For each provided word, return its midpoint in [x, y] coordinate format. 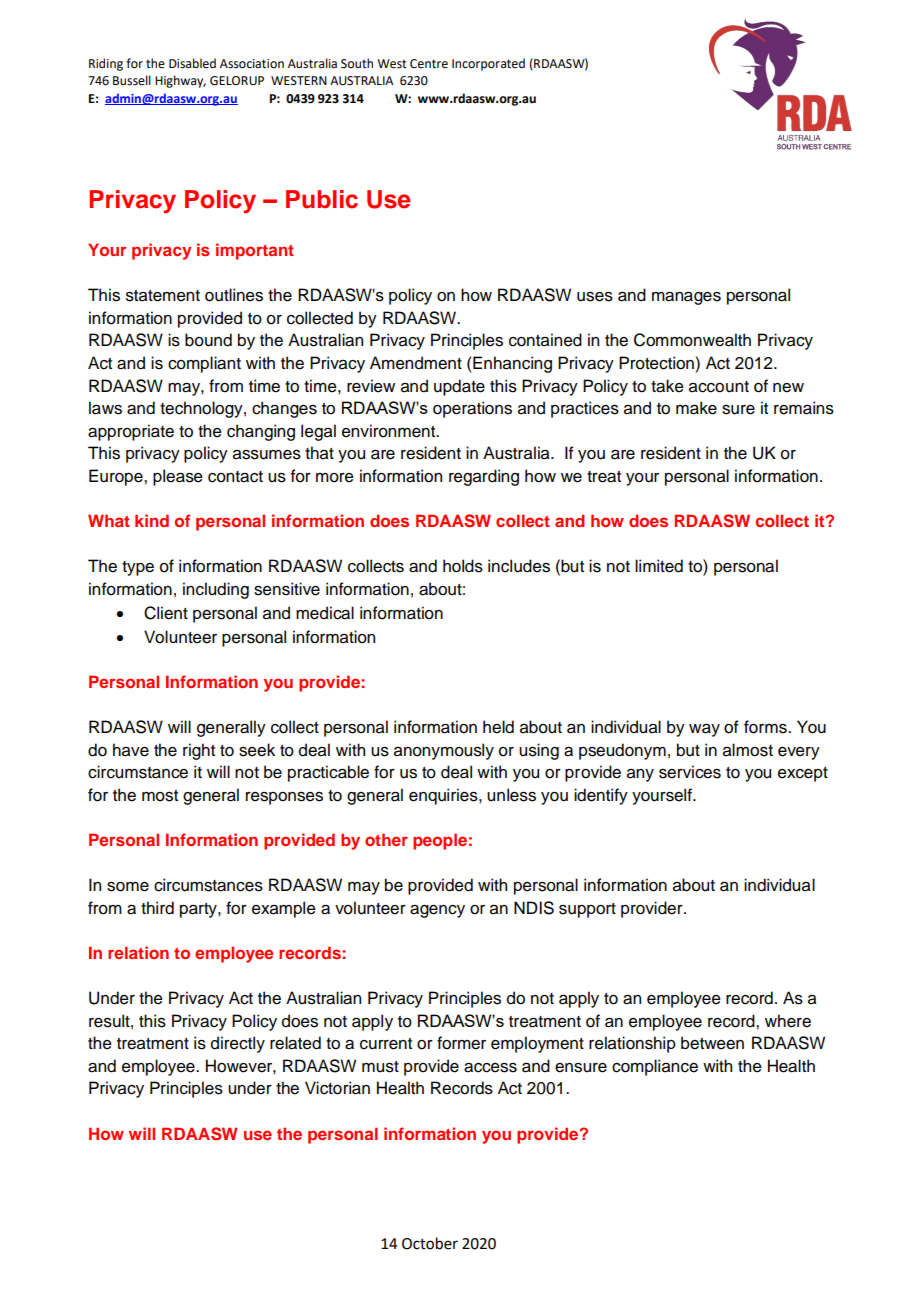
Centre [429, 64]
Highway [180, 81]
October [430, 1243]
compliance [655, 1067]
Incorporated [488, 64]
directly [238, 1044]
